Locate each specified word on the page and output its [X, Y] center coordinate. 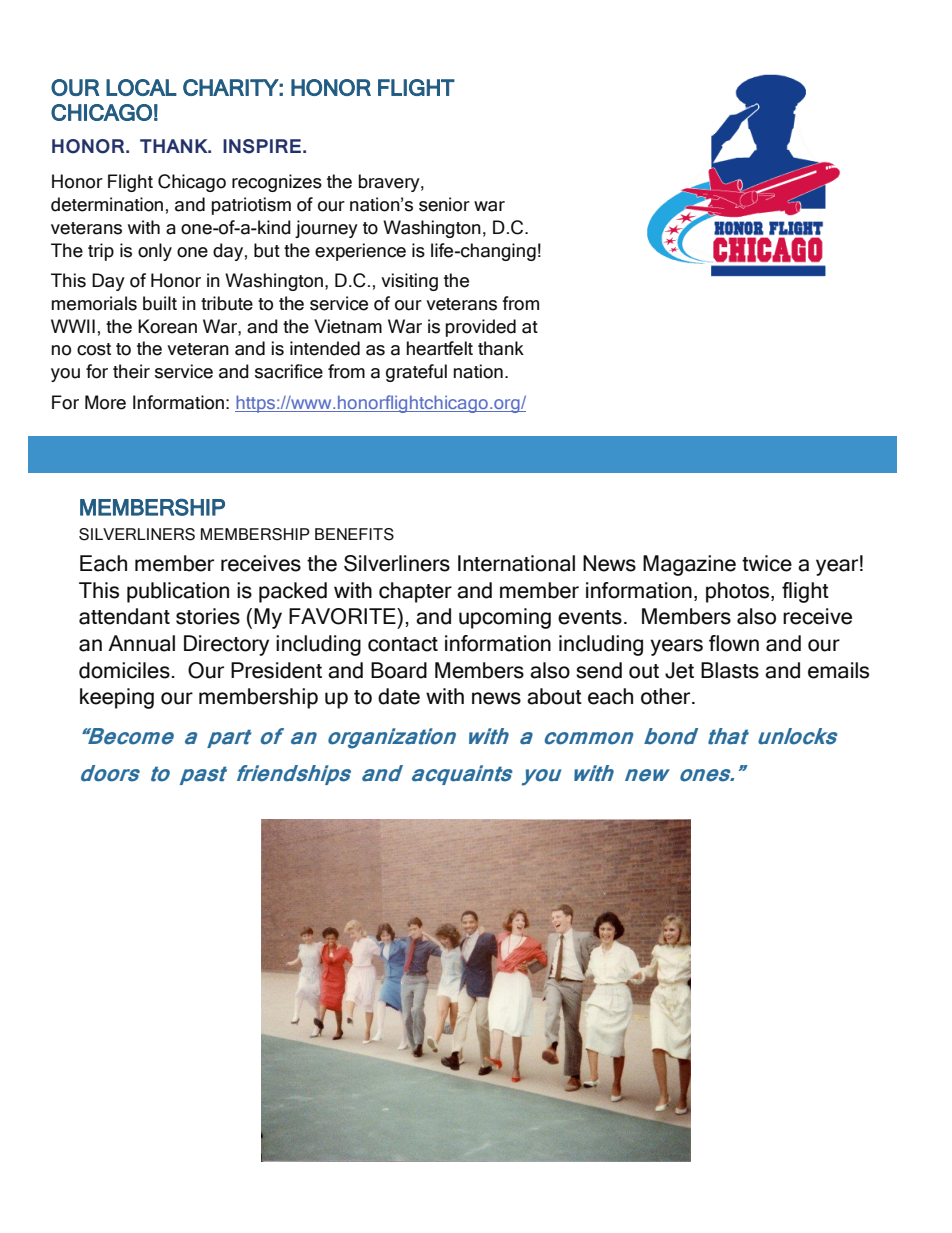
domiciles [124, 670]
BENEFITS [354, 534]
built [160, 303]
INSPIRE [263, 146]
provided [481, 328]
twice [767, 563]
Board [399, 670]
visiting [409, 282]
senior [444, 204]
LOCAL [141, 87]
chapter [415, 592]
